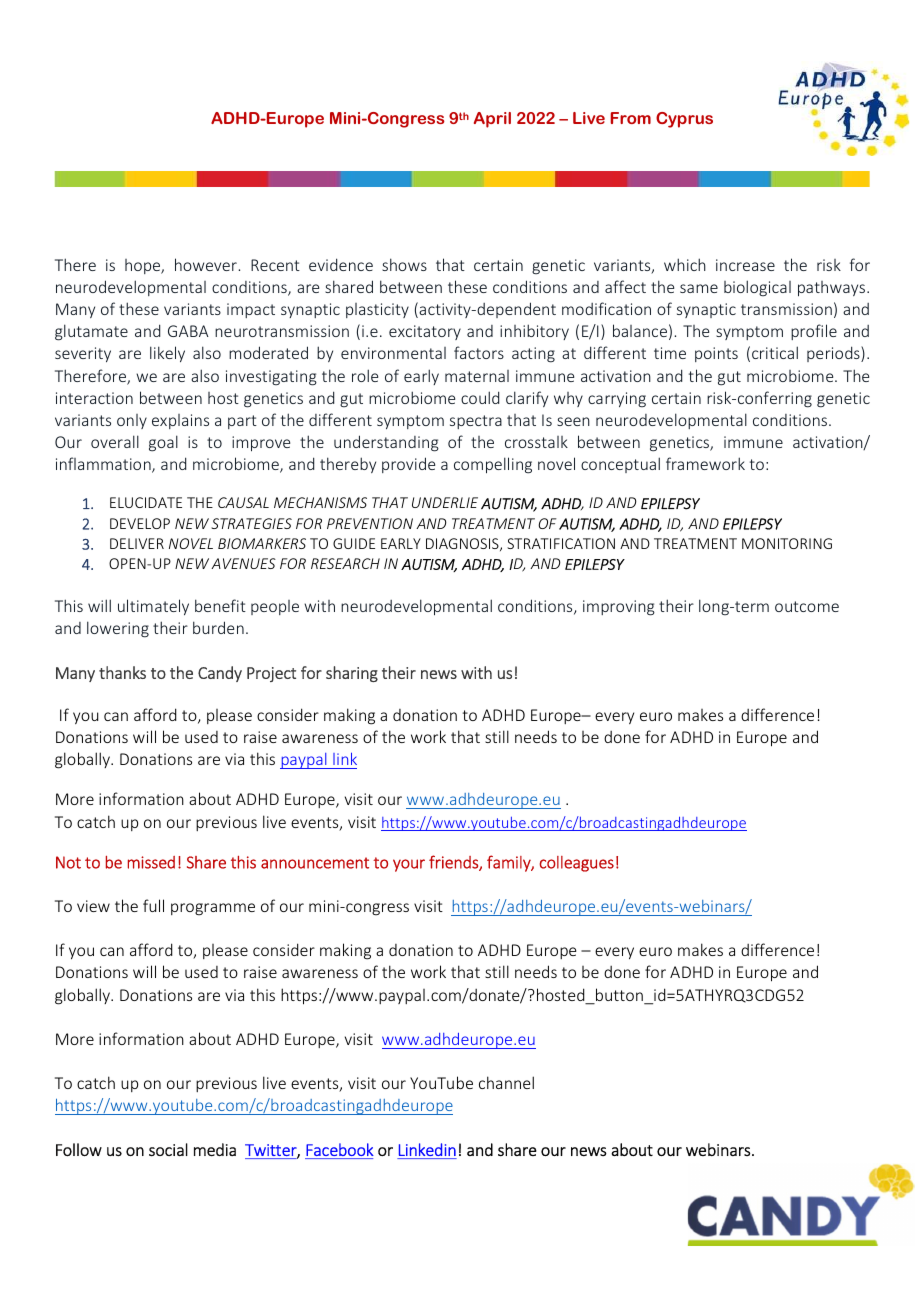  What do you see at coordinates (340, 1149) in the page?
I see `Facebook` at bounding box center [340, 1149].
